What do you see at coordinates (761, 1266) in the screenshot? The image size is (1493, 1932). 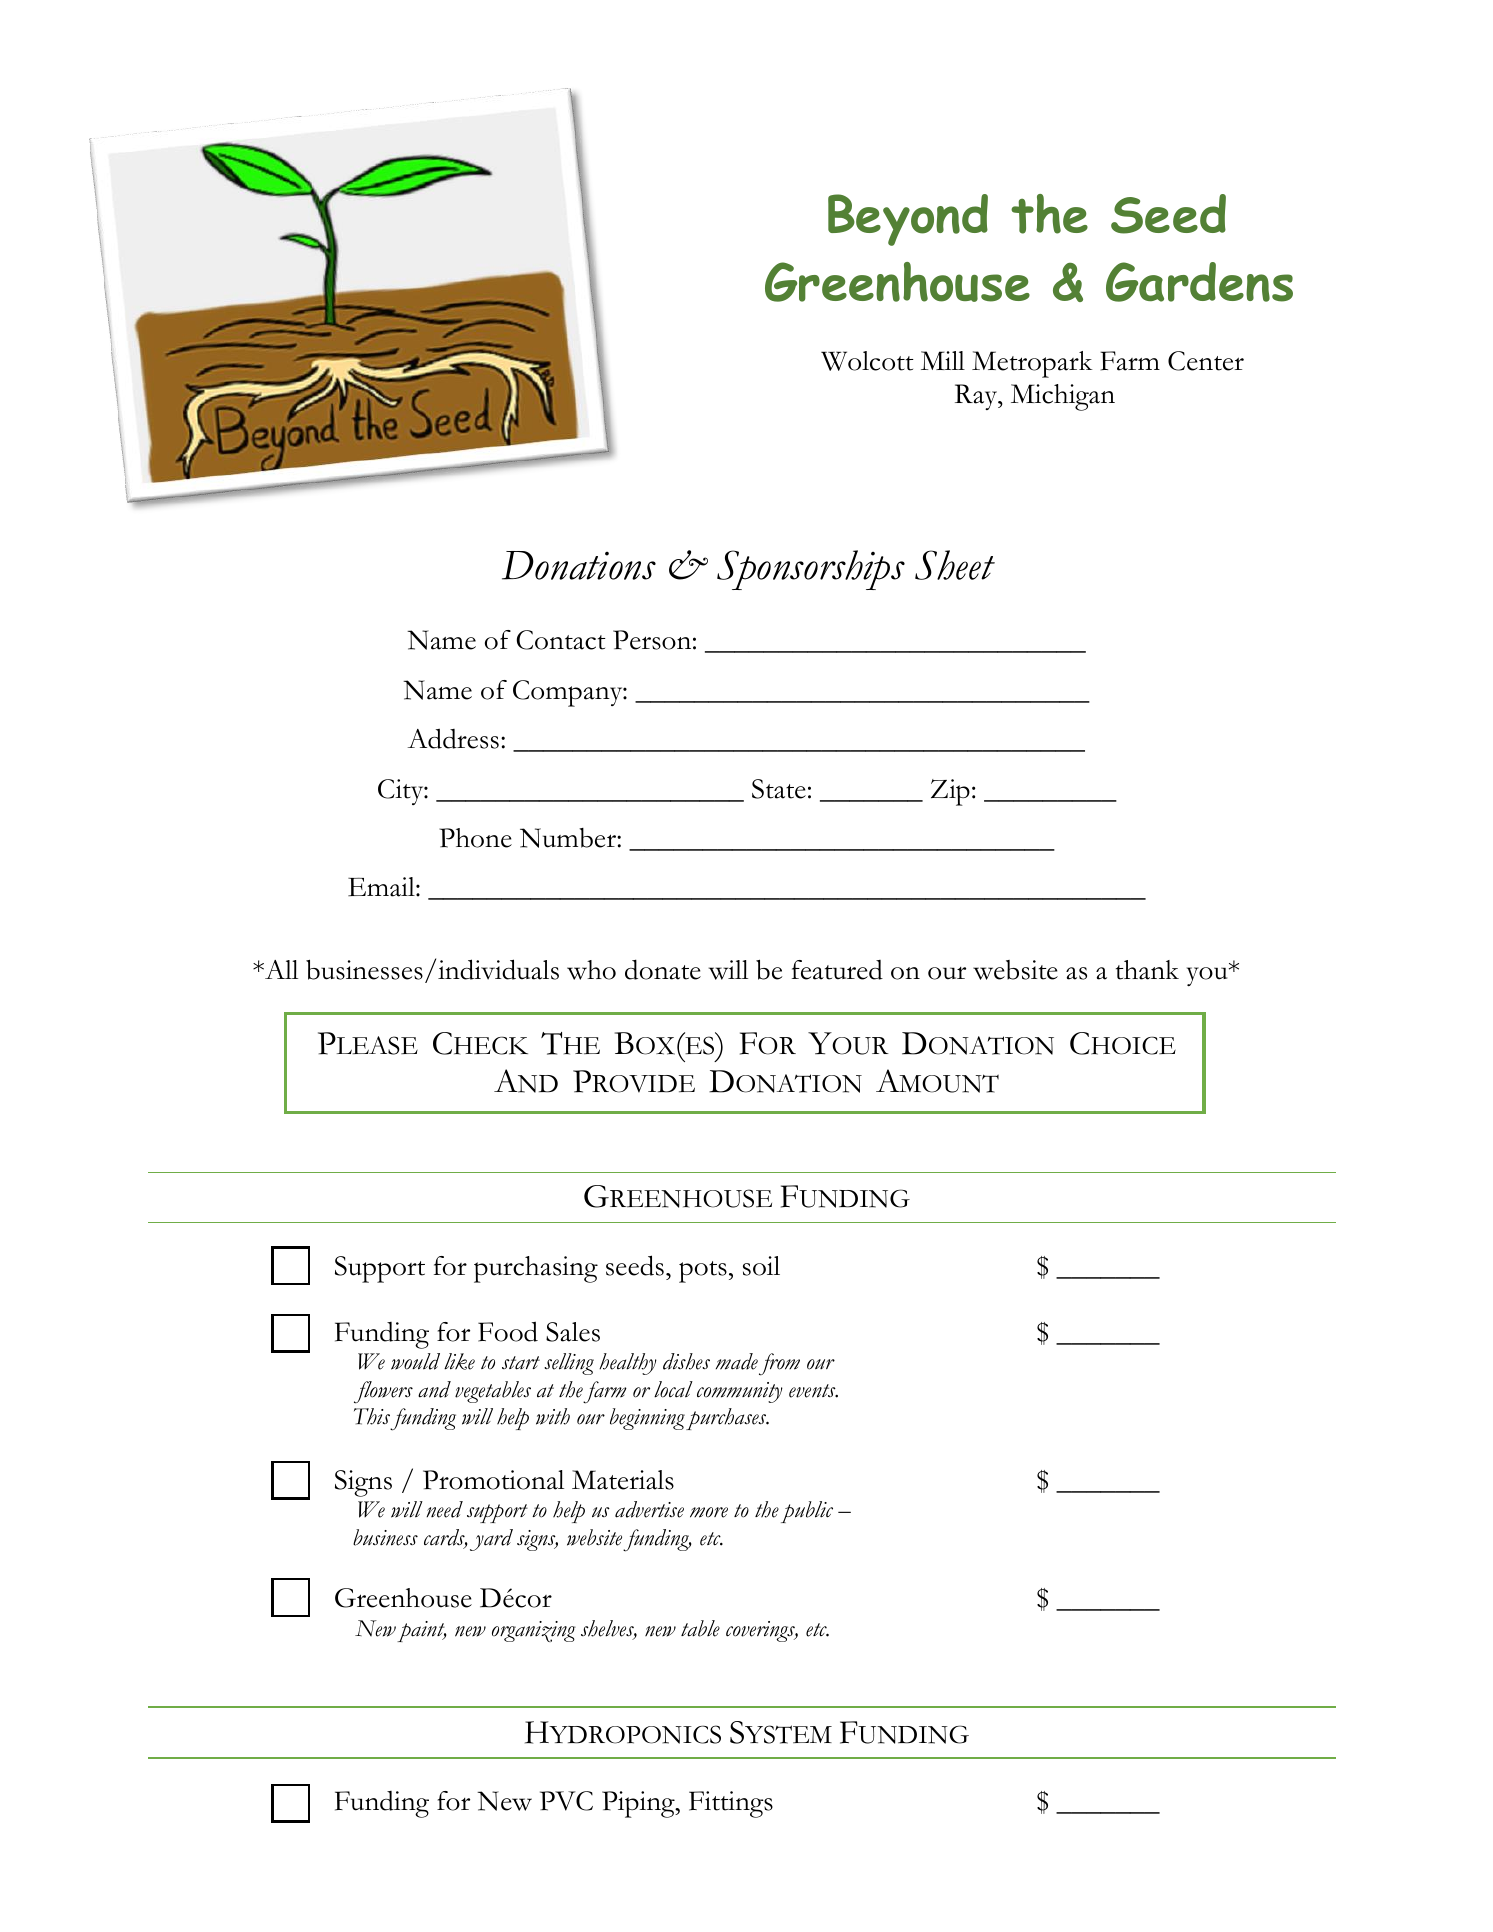 I see `soil` at bounding box center [761, 1266].
